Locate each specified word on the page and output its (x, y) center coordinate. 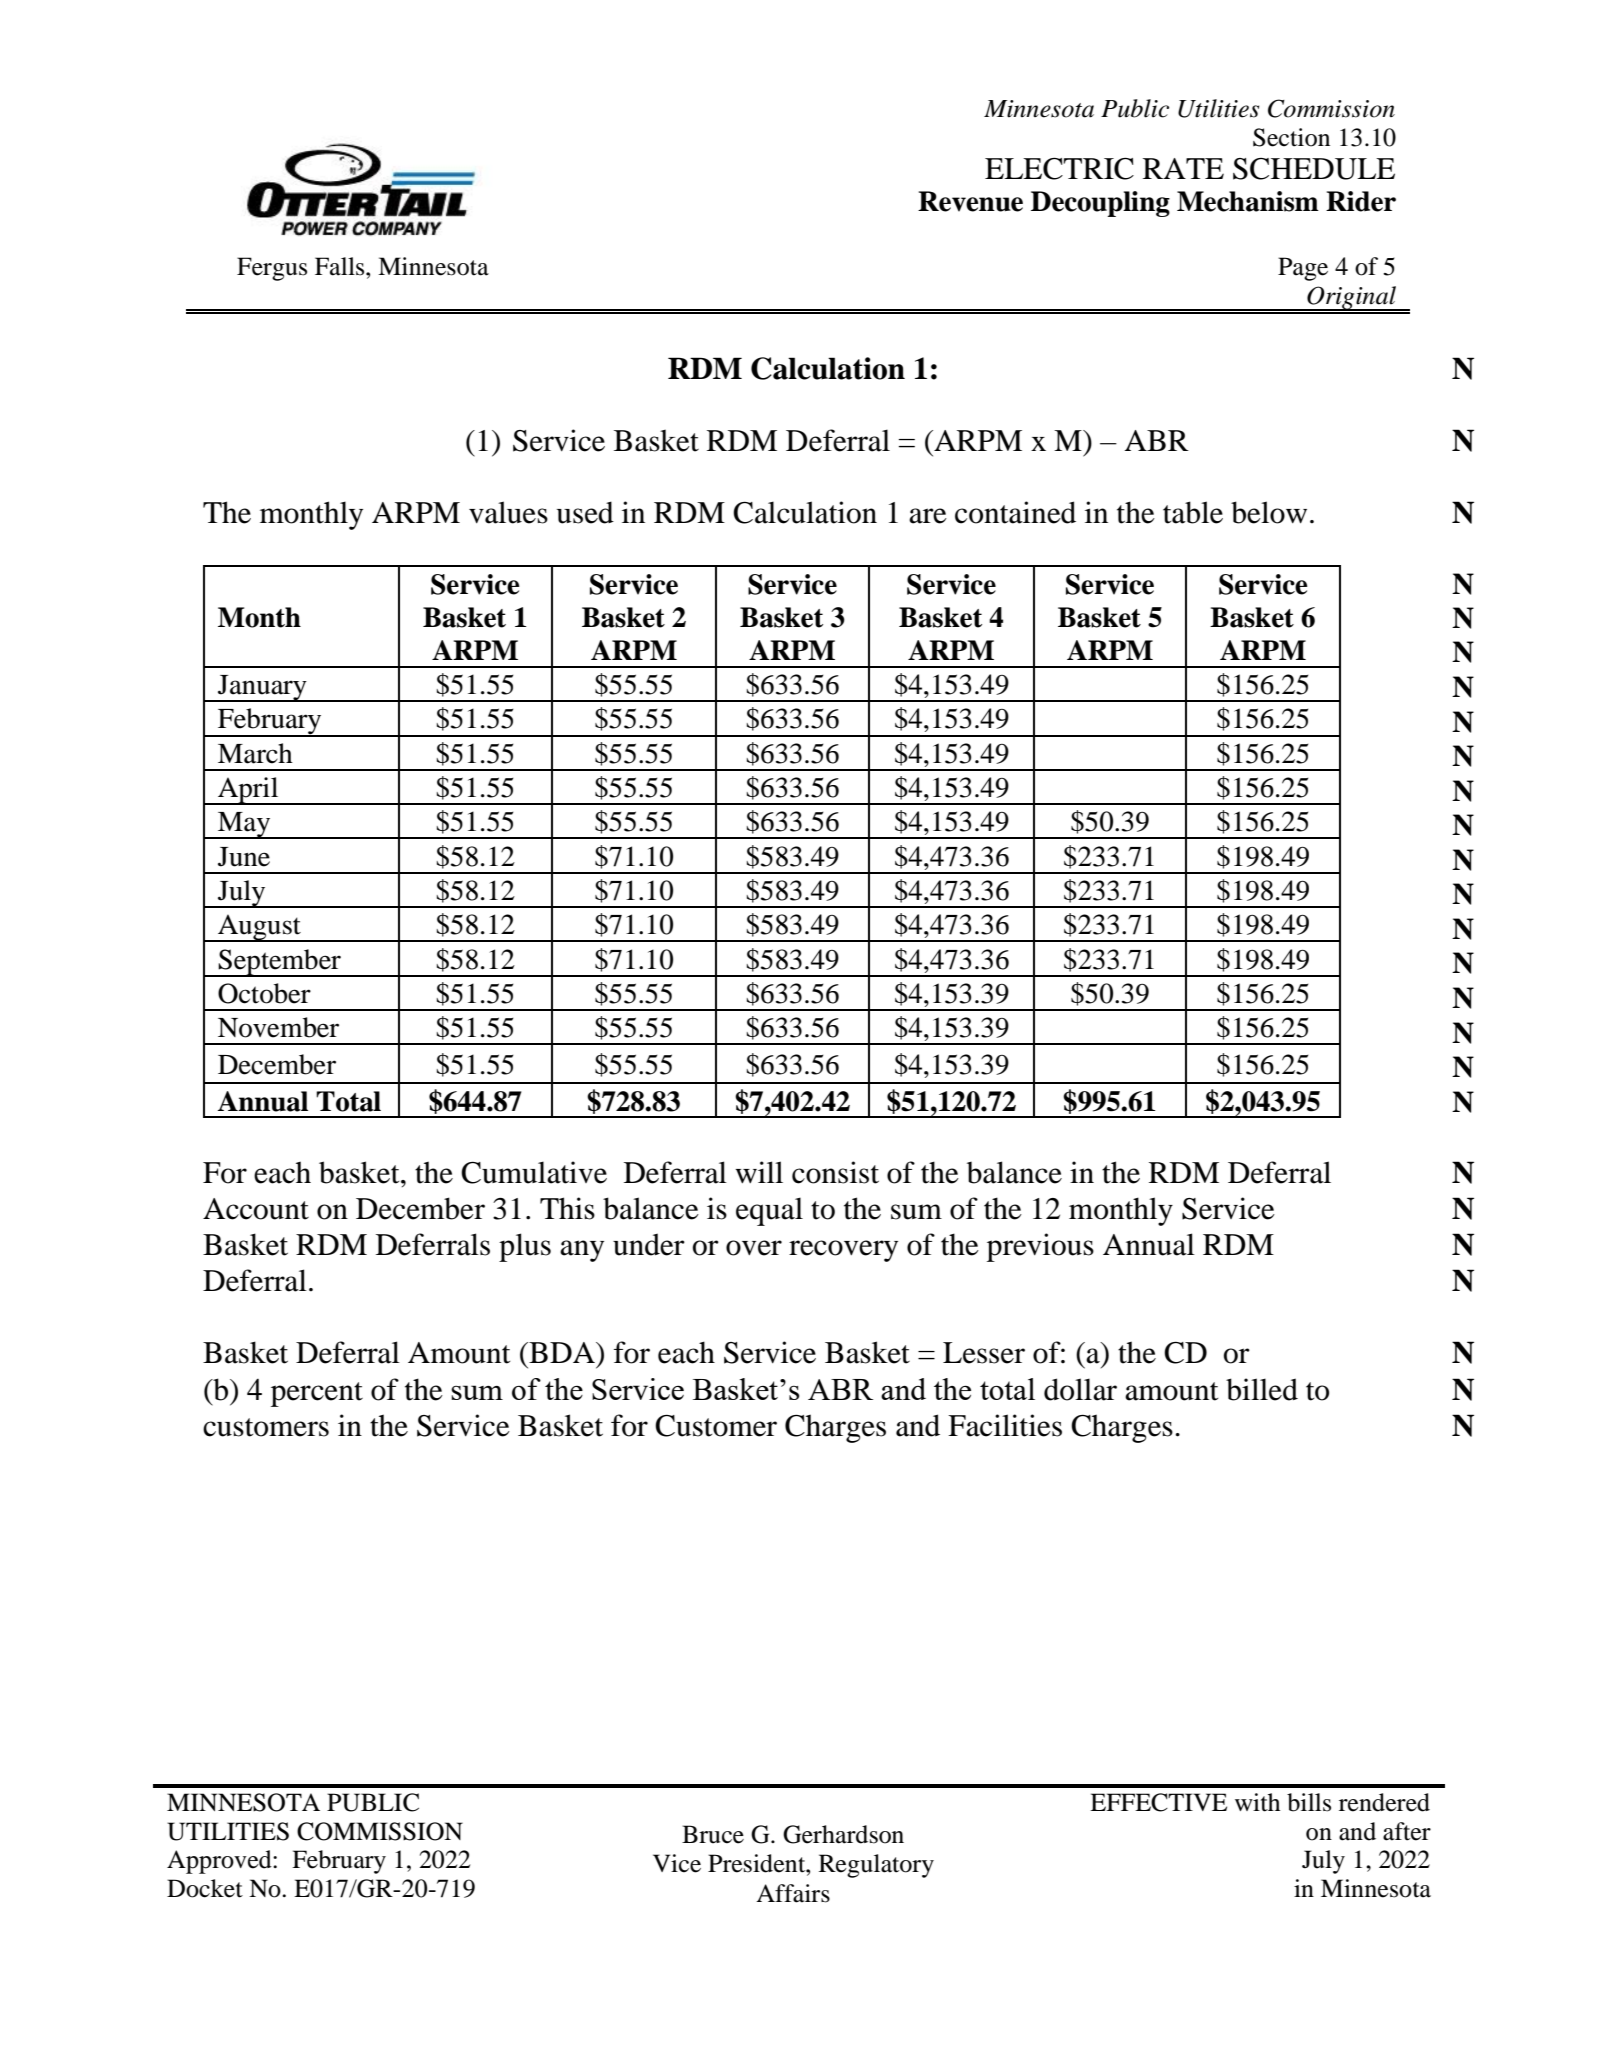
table (1193, 512)
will (759, 1172)
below (1269, 512)
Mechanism (1248, 201)
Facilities (1005, 1425)
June (244, 857)
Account (256, 1209)
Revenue (970, 201)
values (508, 512)
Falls (341, 266)
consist (835, 1172)
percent (317, 1394)
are (928, 516)
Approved (220, 1862)
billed (1262, 1389)
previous (1040, 1247)
